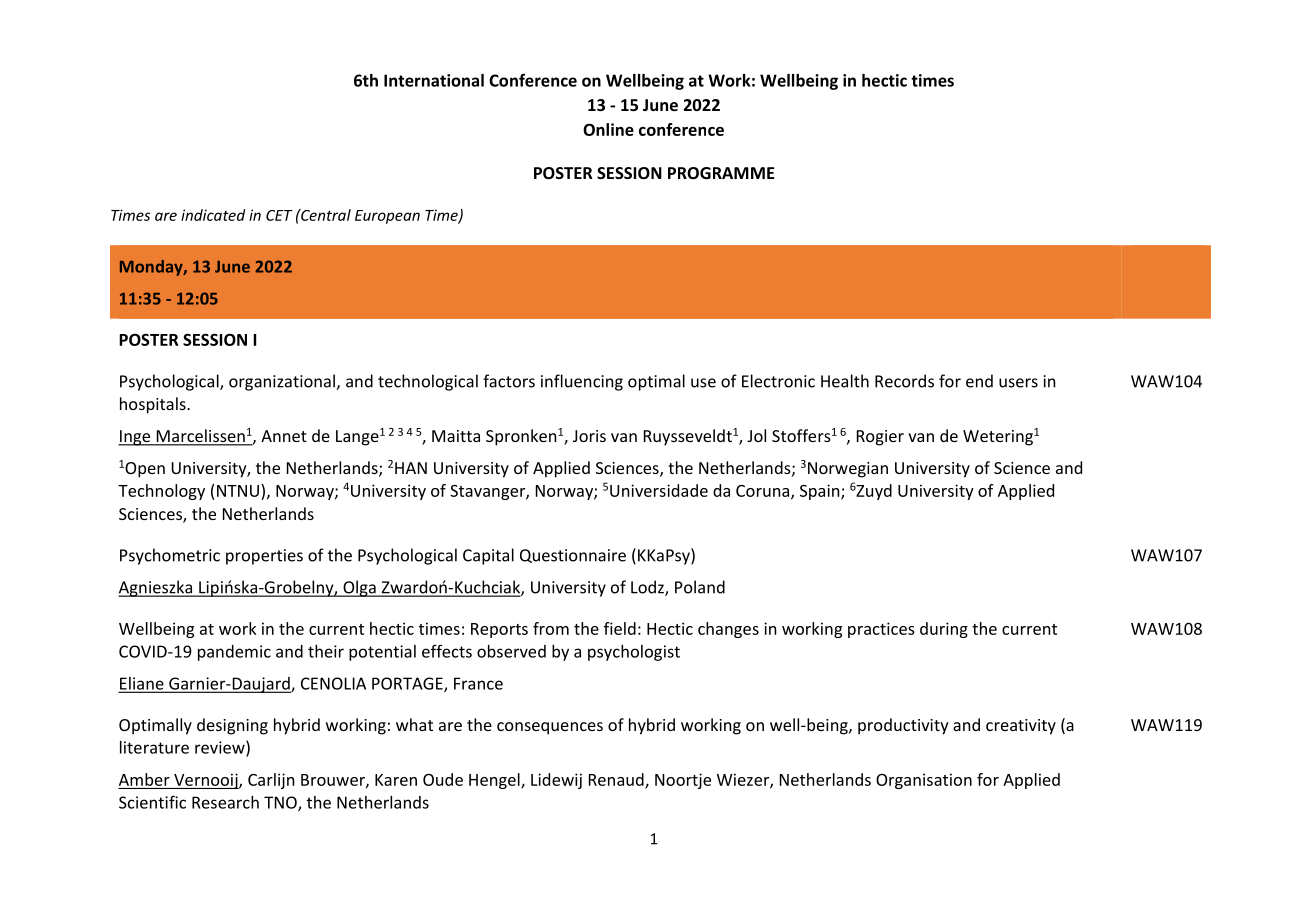 The height and width of the screenshot is (924, 1308). Describe the element at coordinates (608, 129) in the screenshot. I see `Online` at that location.
